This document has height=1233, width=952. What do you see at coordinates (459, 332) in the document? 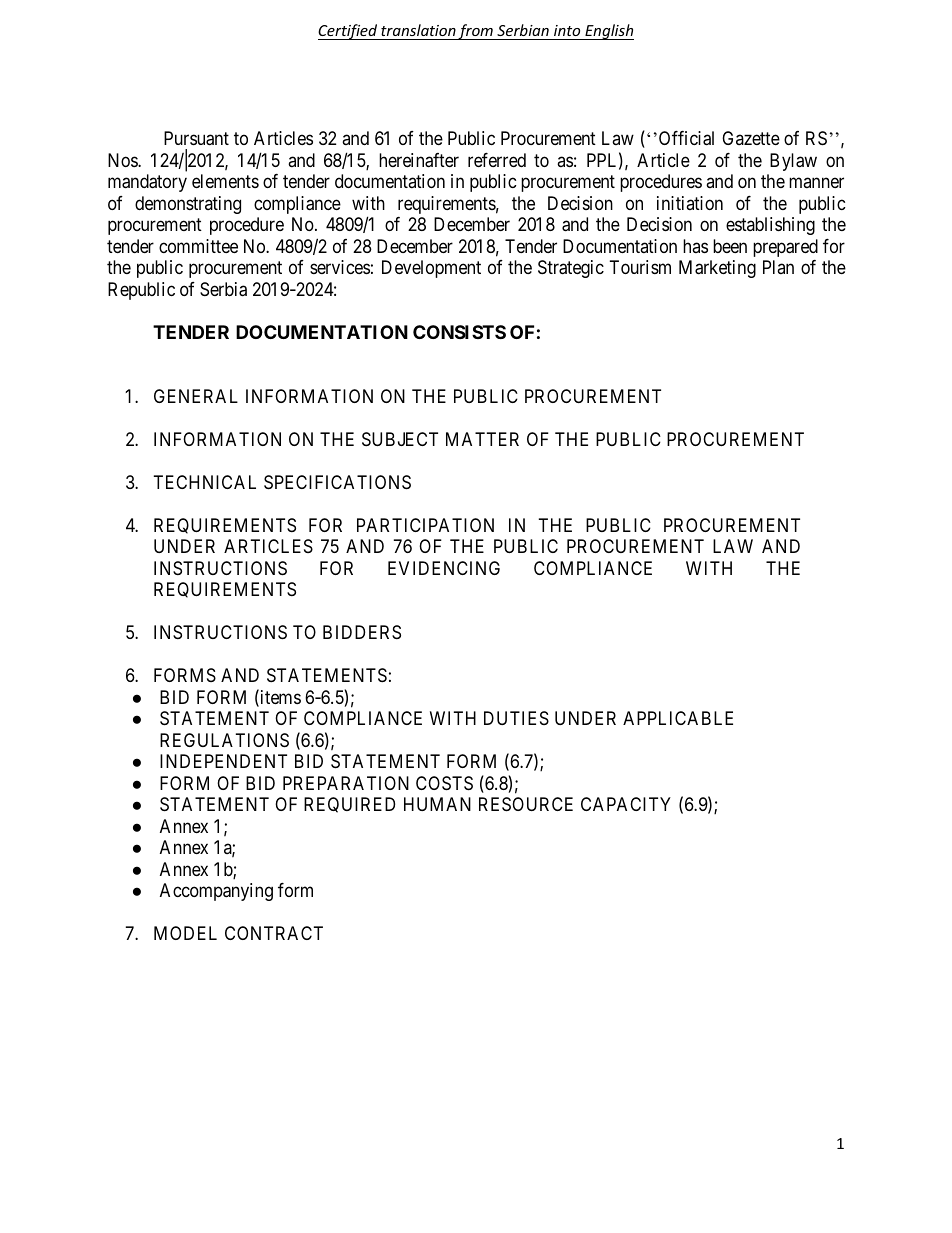
I see `CONSISTS` at bounding box center [459, 332].
